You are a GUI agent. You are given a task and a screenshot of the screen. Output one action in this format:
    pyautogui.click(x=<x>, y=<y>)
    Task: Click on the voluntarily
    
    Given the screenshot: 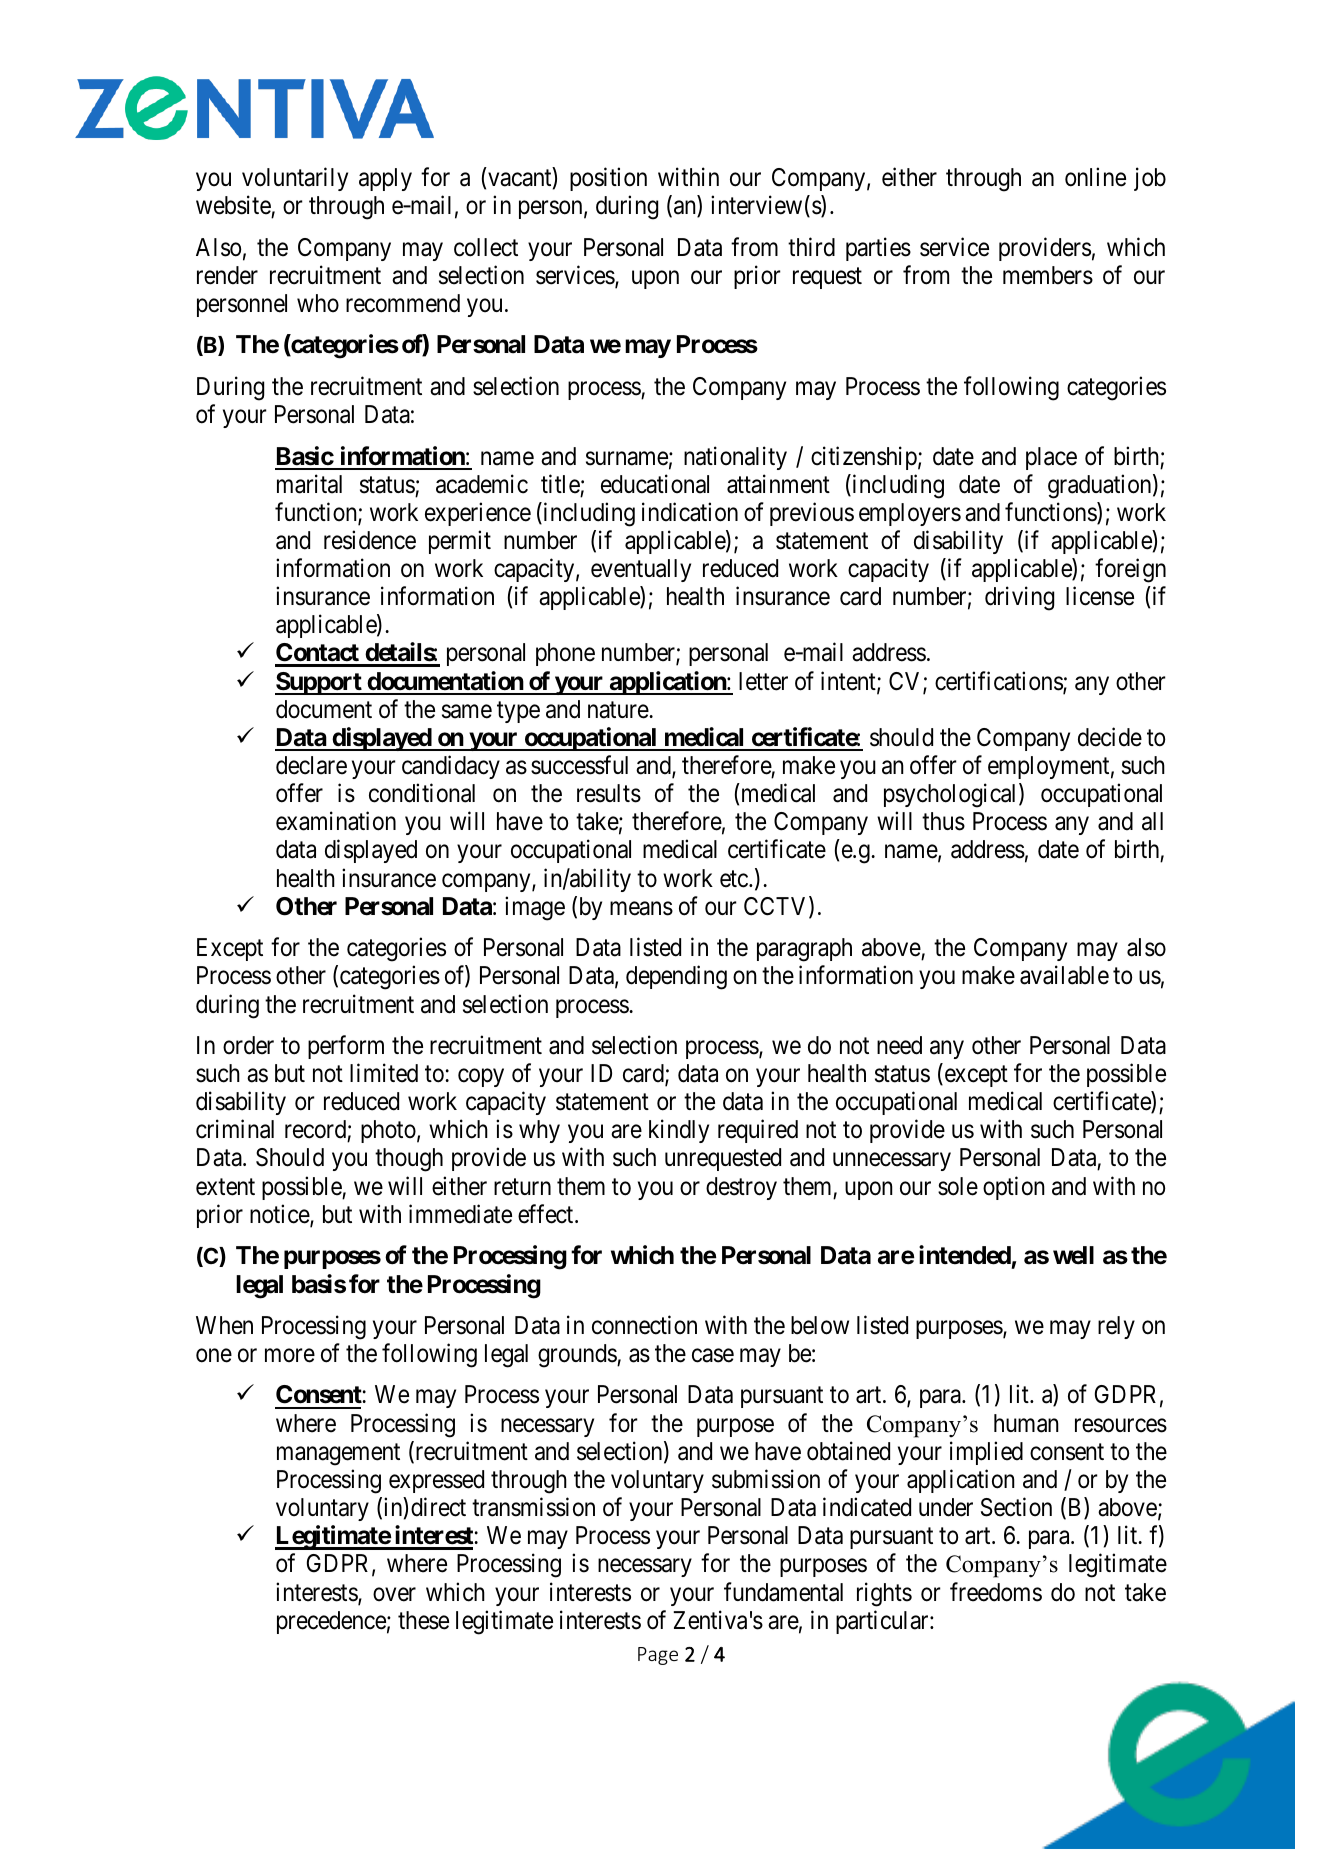 What is the action you would take?
    pyautogui.click(x=295, y=179)
